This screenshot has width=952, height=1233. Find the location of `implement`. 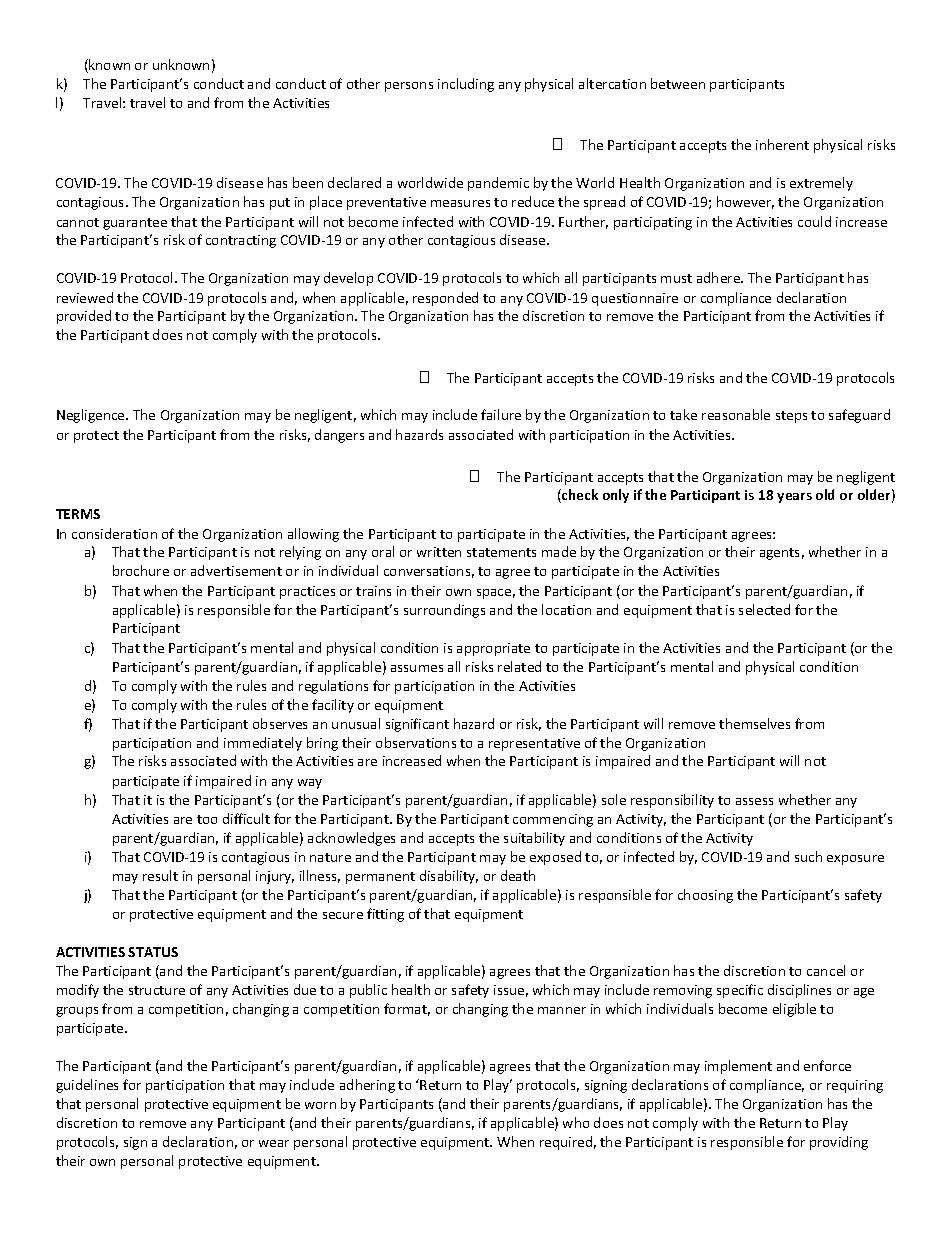

implement is located at coordinates (738, 1067).
